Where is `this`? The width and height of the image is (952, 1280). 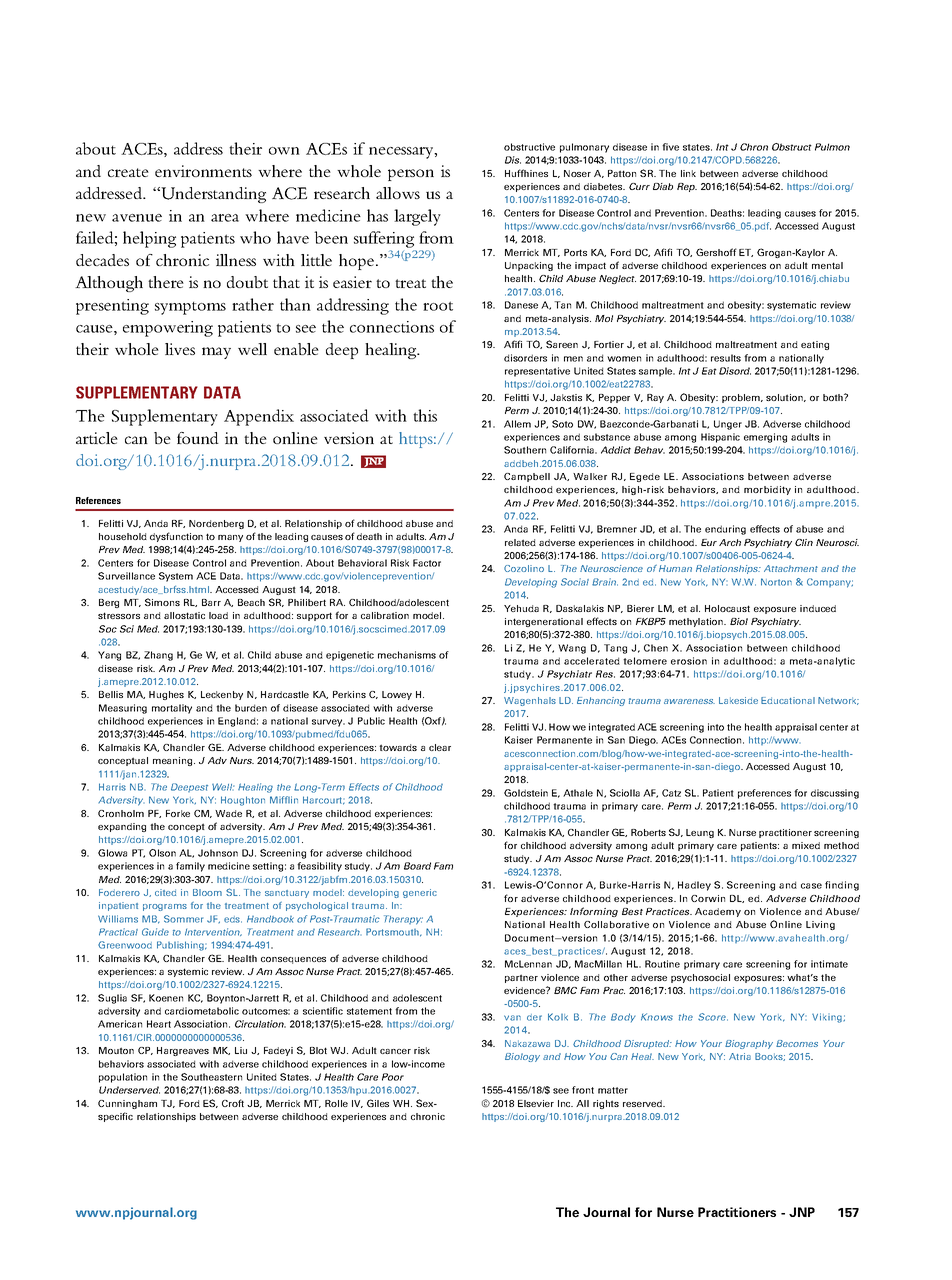
this is located at coordinates (425, 415).
